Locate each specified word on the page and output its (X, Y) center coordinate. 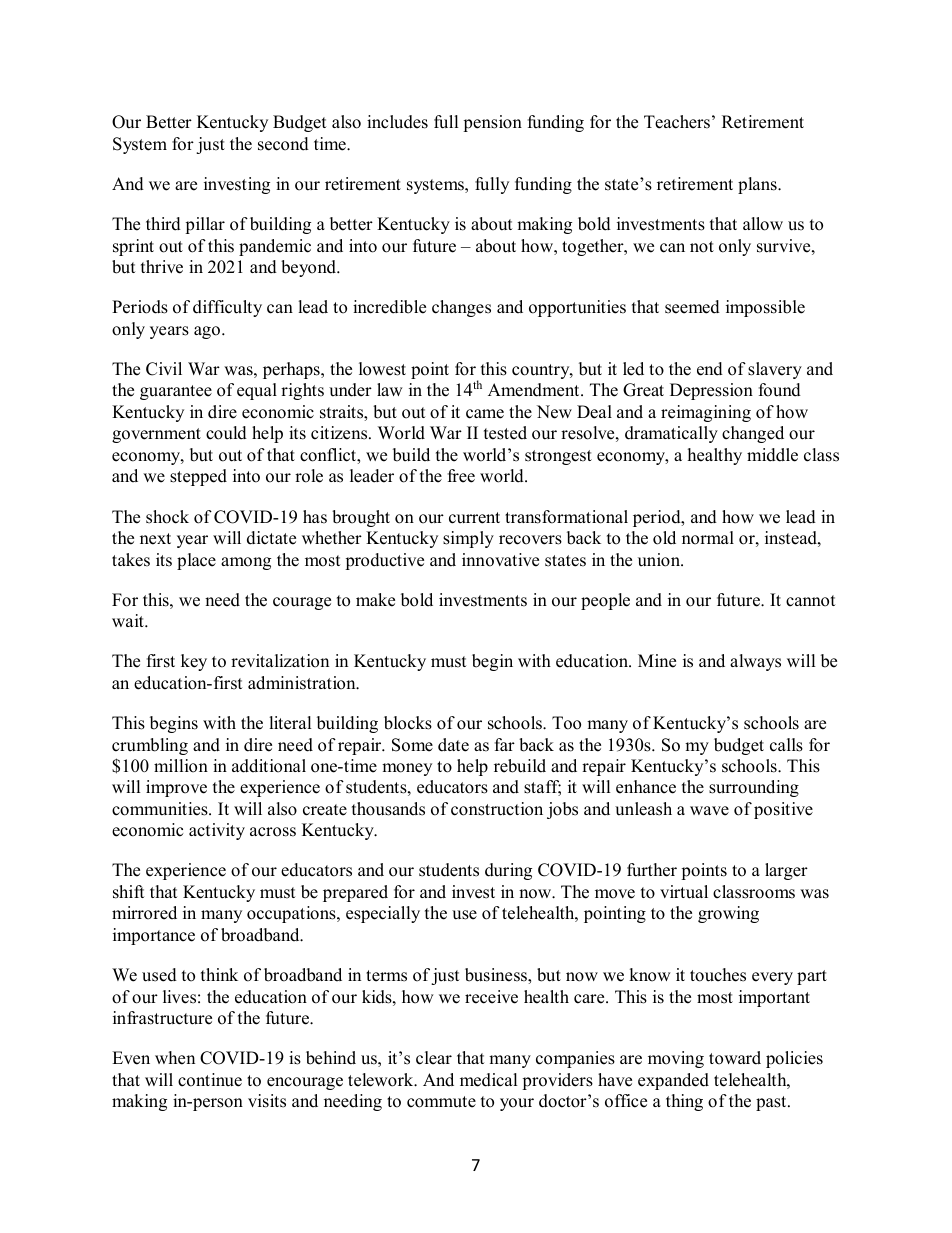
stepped (198, 477)
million (181, 766)
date (453, 745)
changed (753, 434)
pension (492, 123)
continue (210, 1080)
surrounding (754, 788)
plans (758, 185)
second (283, 144)
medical (489, 1080)
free (461, 476)
